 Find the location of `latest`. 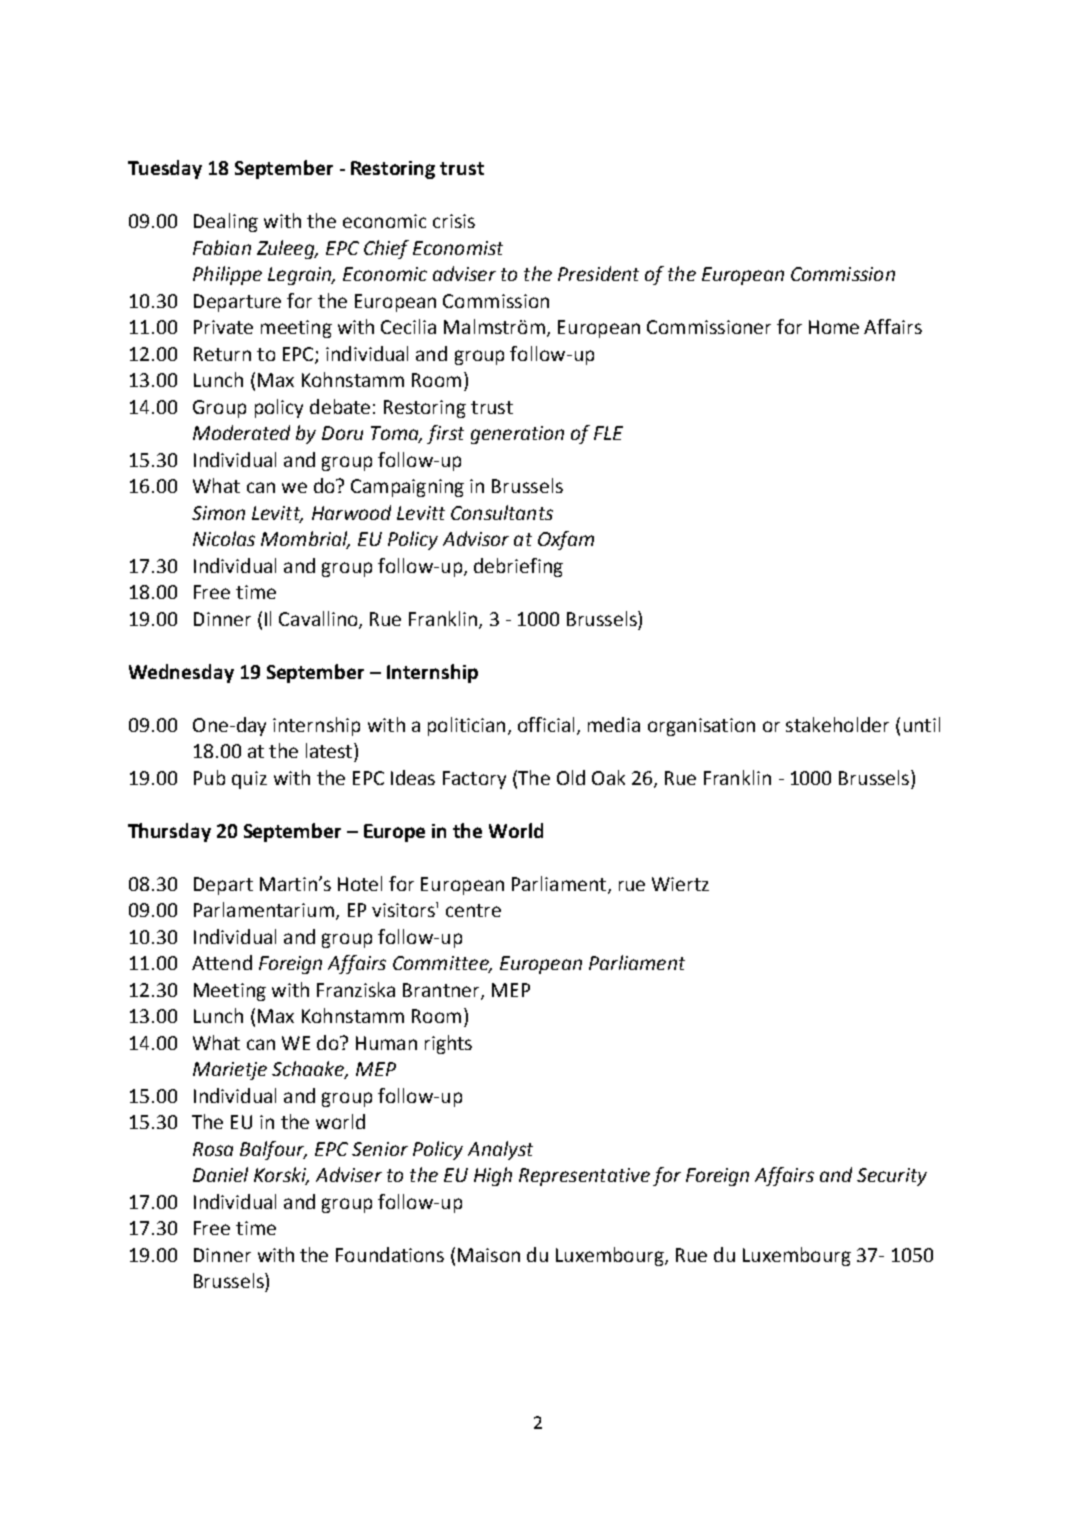

latest is located at coordinates (330, 750).
